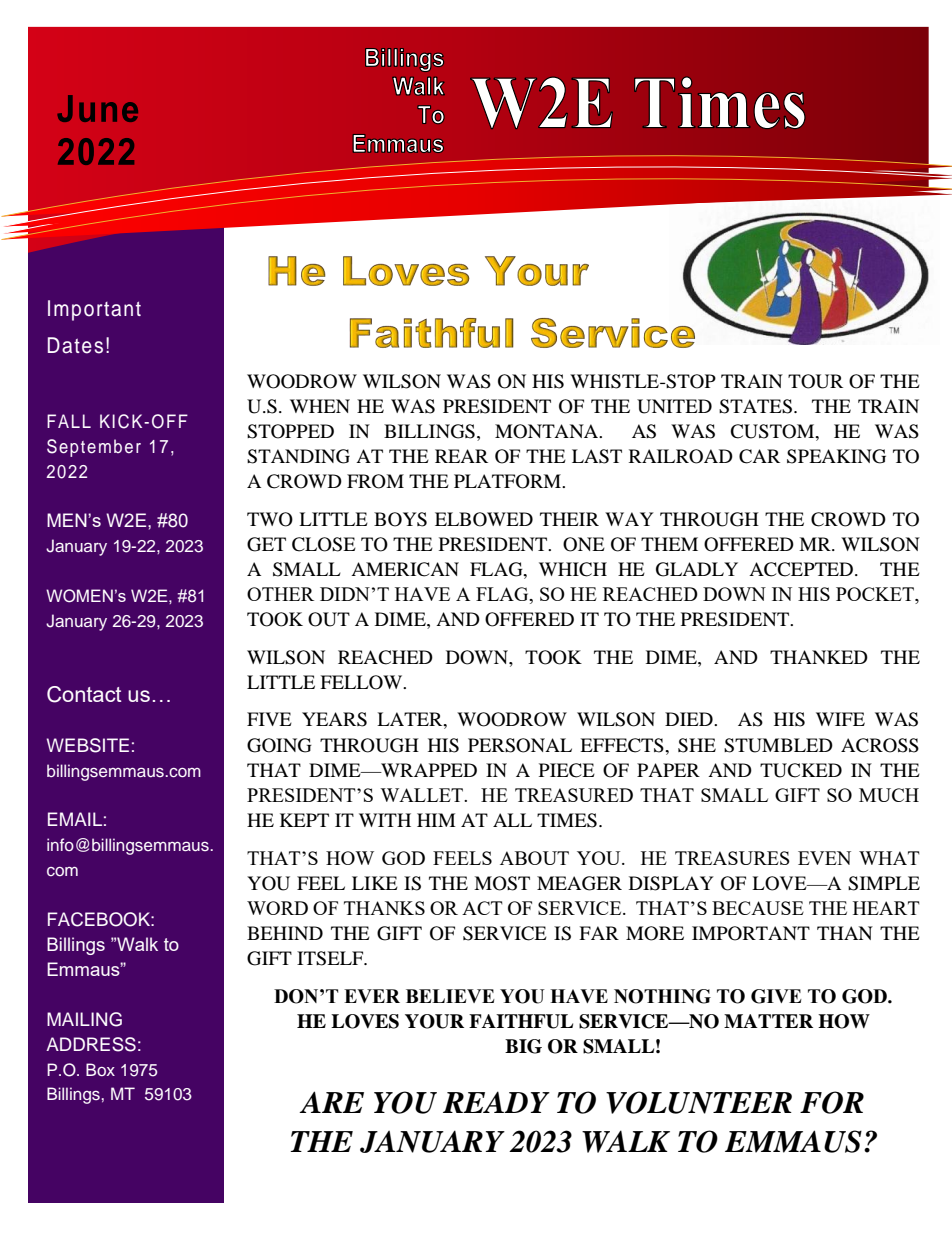 This image has width=952, height=1233. What do you see at coordinates (815, 381) in the image?
I see `TOUR` at bounding box center [815, 381].
